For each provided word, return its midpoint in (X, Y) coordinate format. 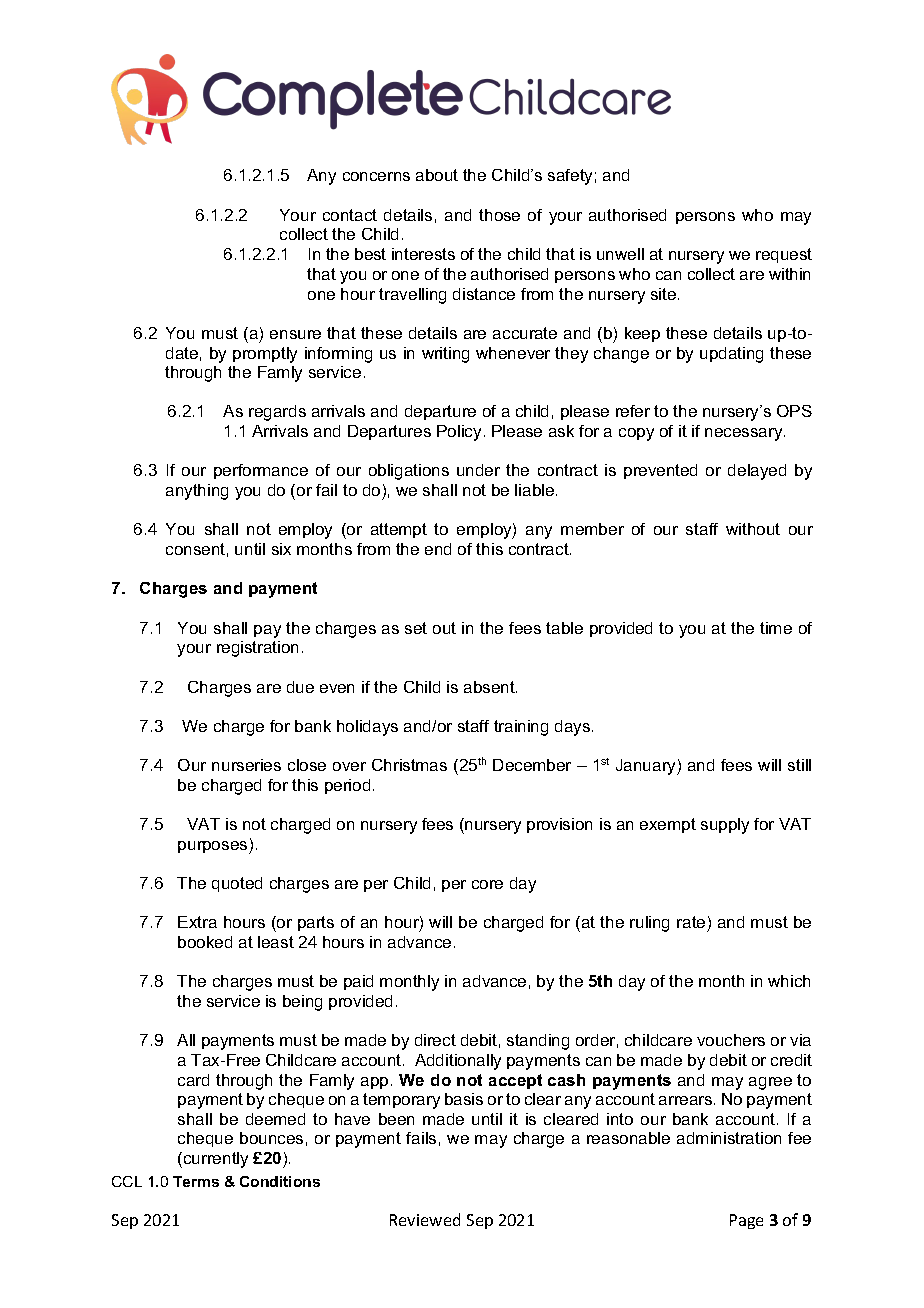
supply (725, 826)
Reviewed (425, 1219)
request (784, 255)
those (499, 215)
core (487, 884)
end (438, 549)
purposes (214, 847)
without (753, 529)
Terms (196, 1181)
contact (350, 215)
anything (197, 492)
